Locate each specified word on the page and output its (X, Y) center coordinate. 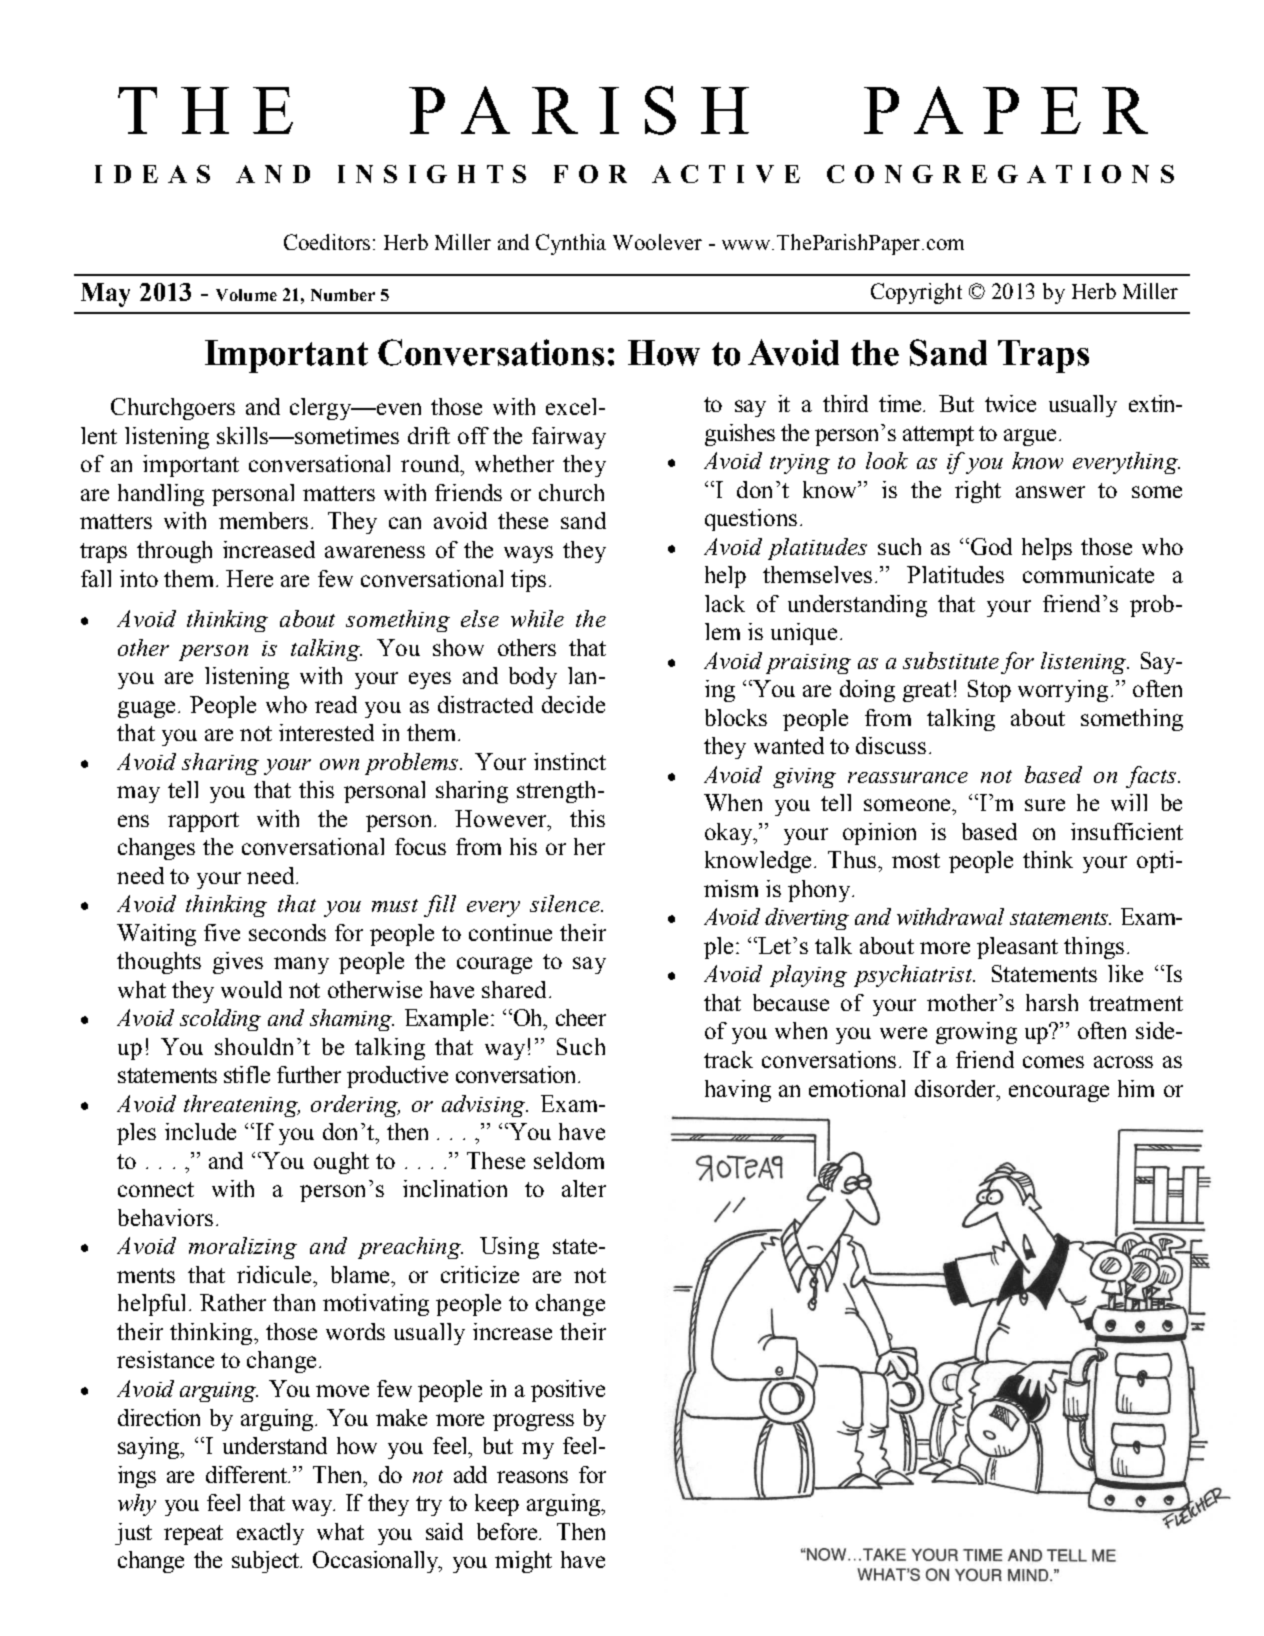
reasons (532, 1477)
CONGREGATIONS (1000, 174)
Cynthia (571, 244)
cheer (581, 1017)
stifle (247, 1074)
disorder (956, 1088)
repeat (193, 1535)
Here (249, 578)
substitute (951, 660)
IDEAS (152, 174)
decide (573, 704)
